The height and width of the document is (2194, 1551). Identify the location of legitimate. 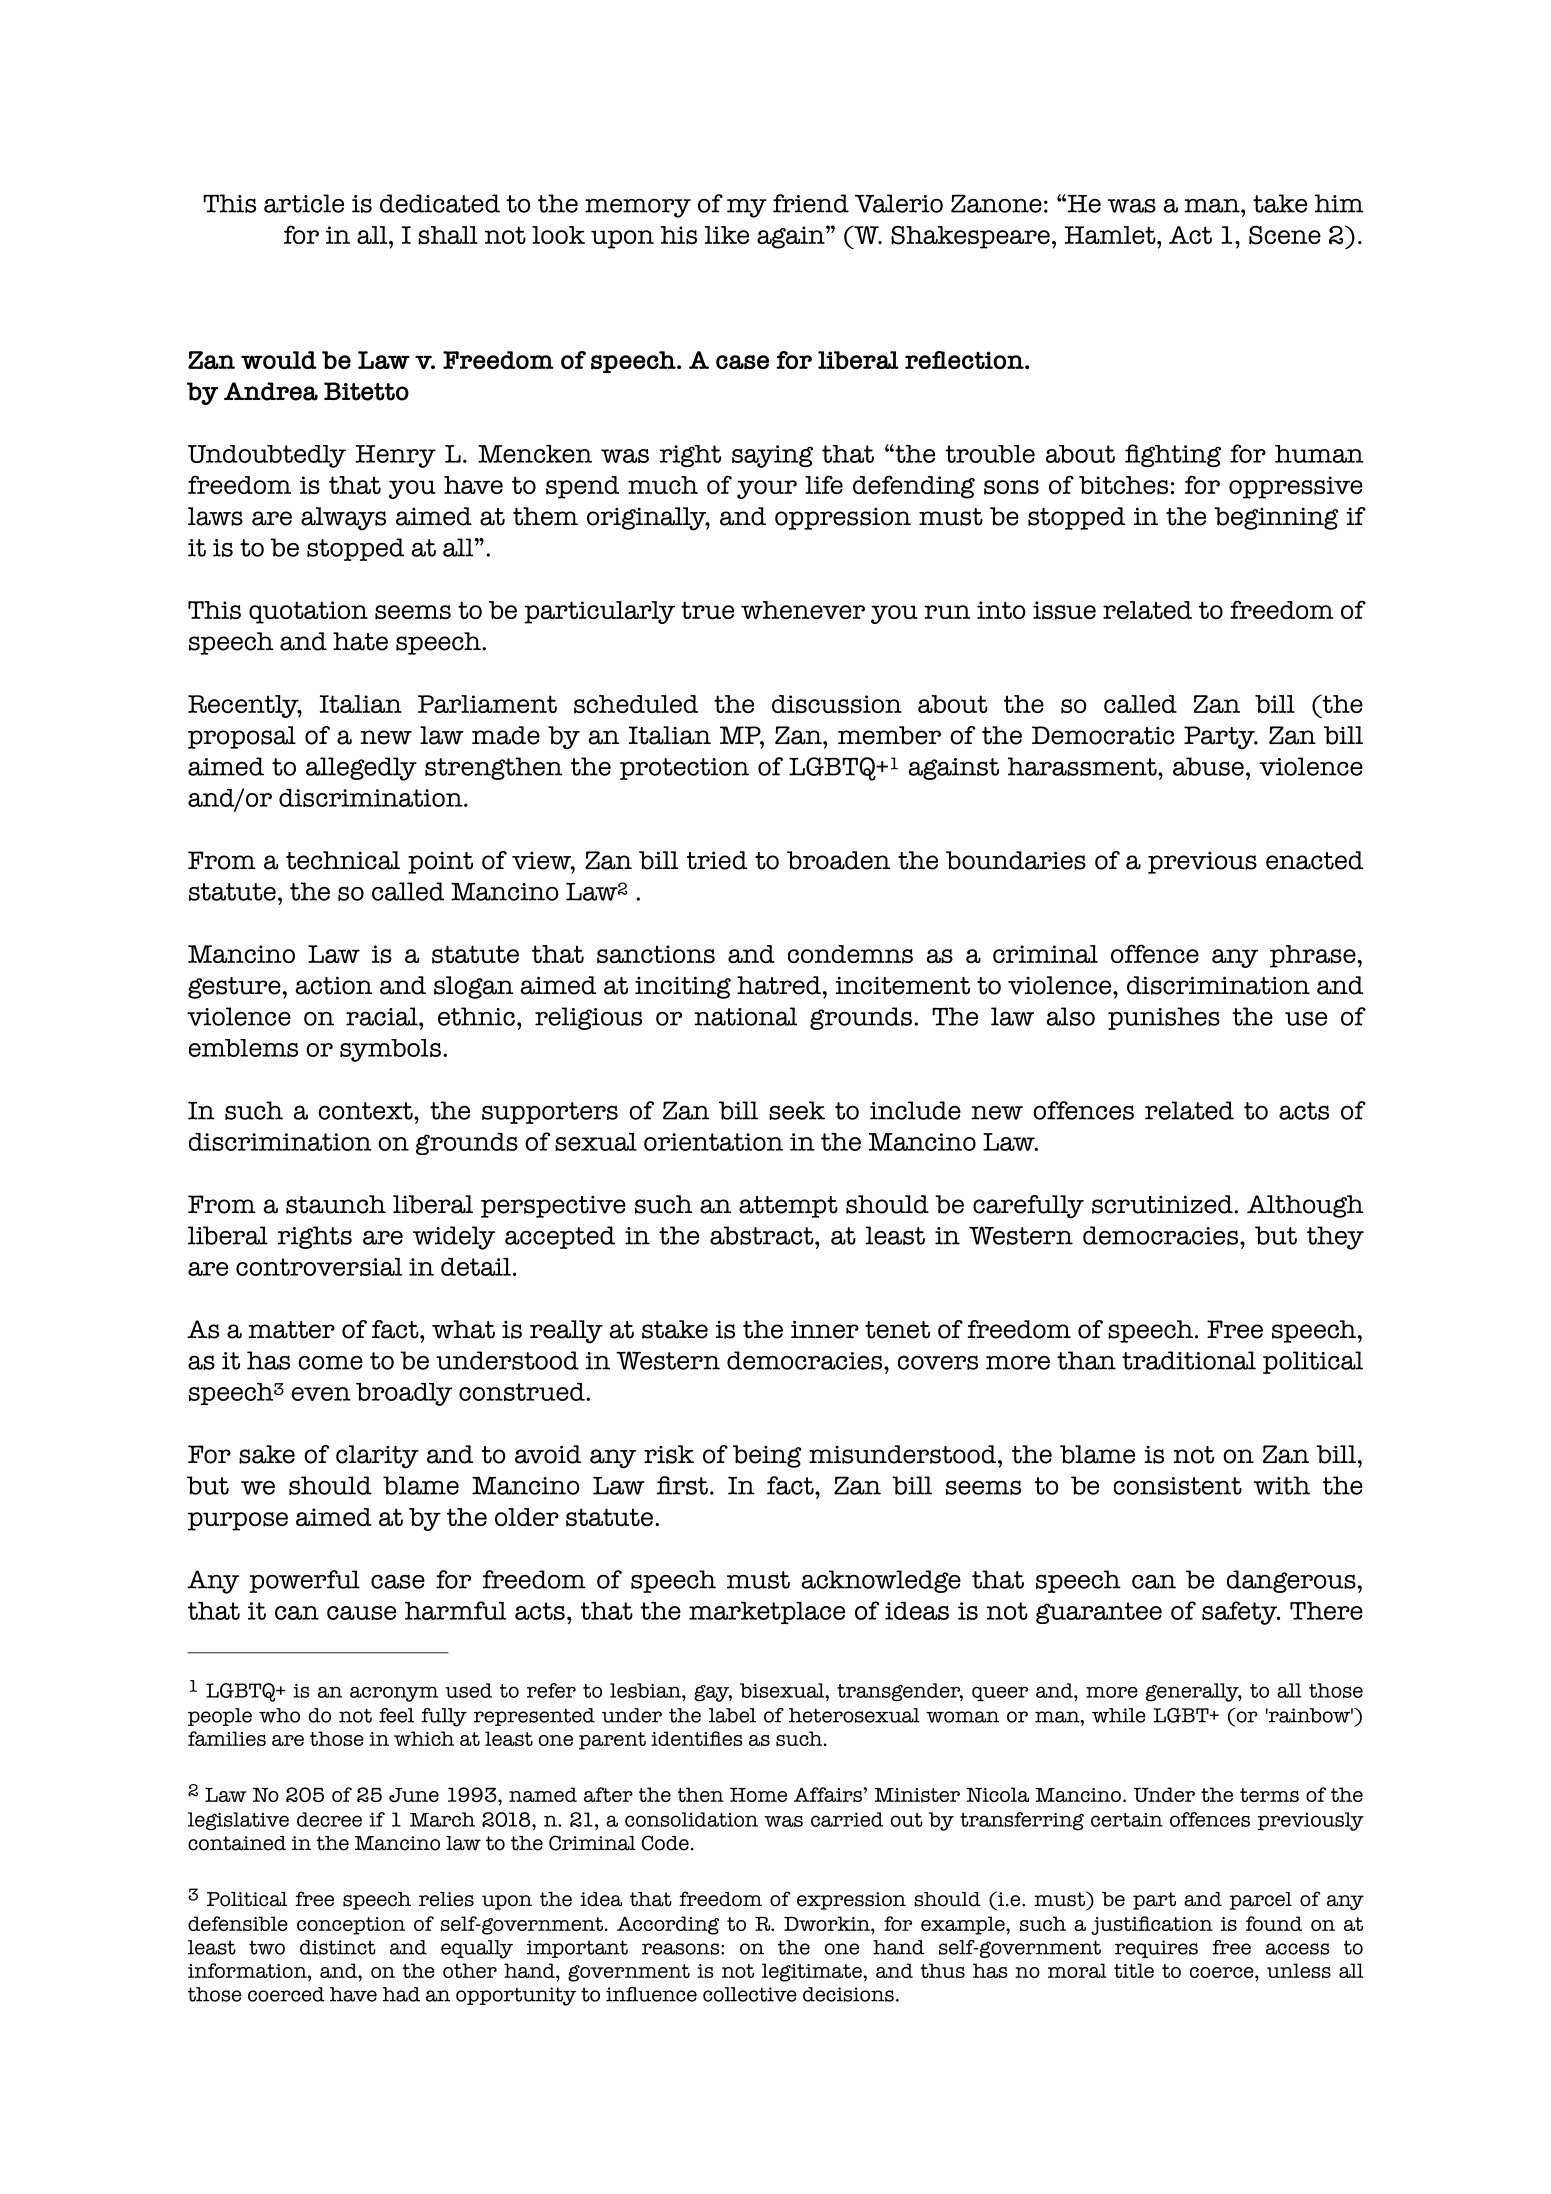
(813, 1972).
